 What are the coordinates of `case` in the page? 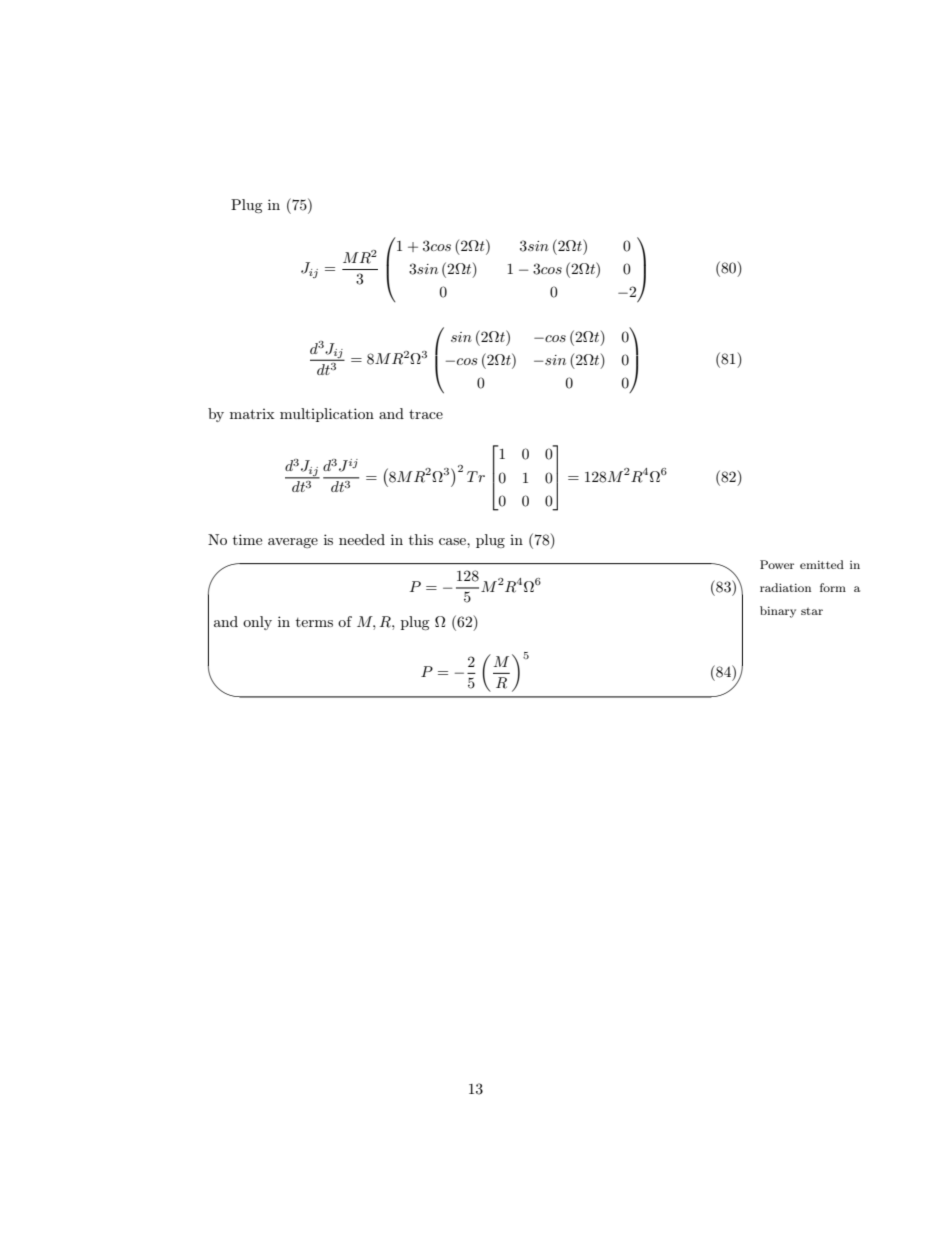 It's located at (453, 541).
